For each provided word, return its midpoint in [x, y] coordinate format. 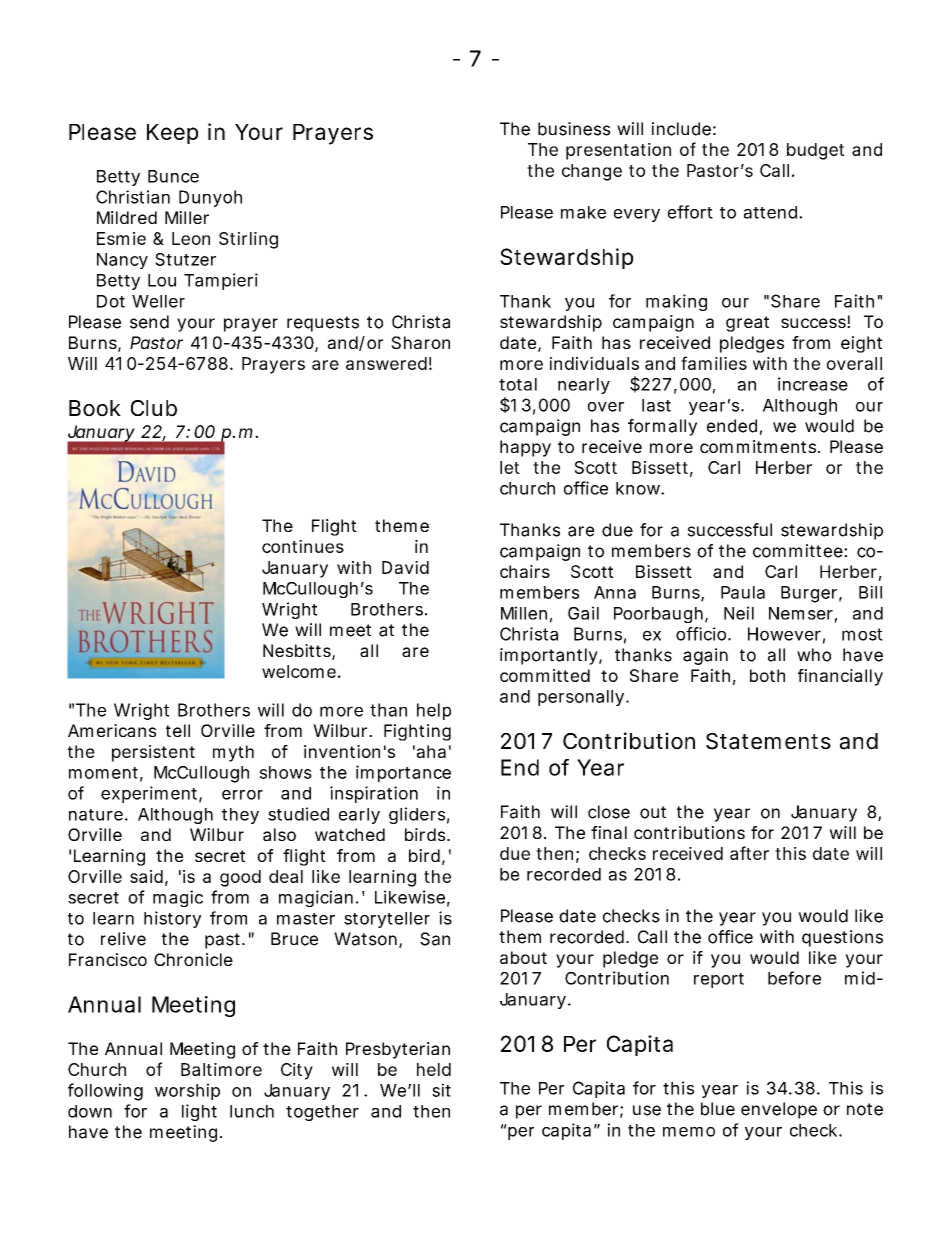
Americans [112, 730]
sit [441, 1090]
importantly [549, 656]
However [784, 634]
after [749, 853]
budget [815, 151]
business [574, 129]
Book [94, 408]
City [297, 1071]
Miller [187, 217]
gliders [417, 815]
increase [813, 384]
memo [689, 1132]
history [172, 919]
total [518, 384]
